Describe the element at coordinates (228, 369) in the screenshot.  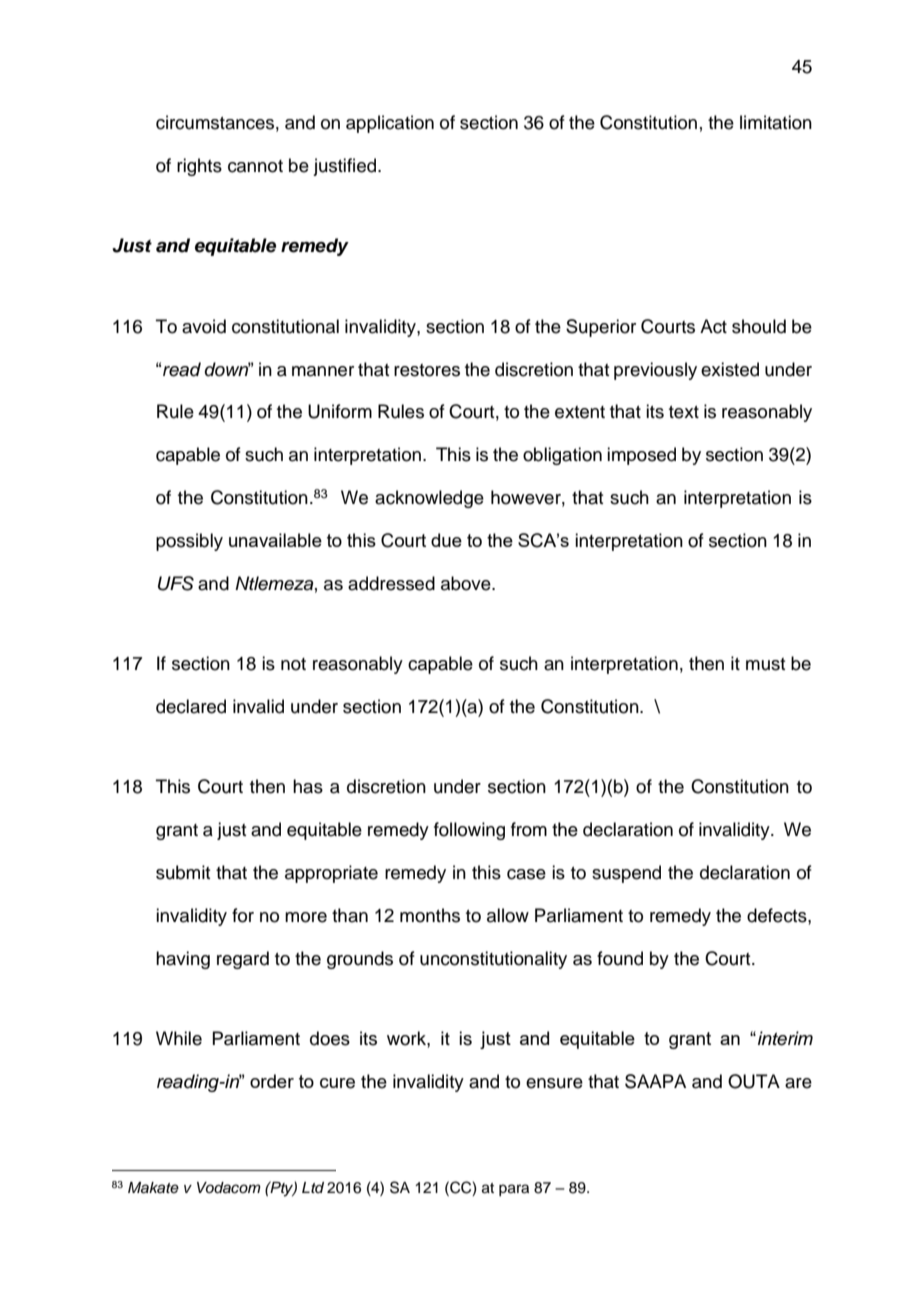
I see `down` at that location.
